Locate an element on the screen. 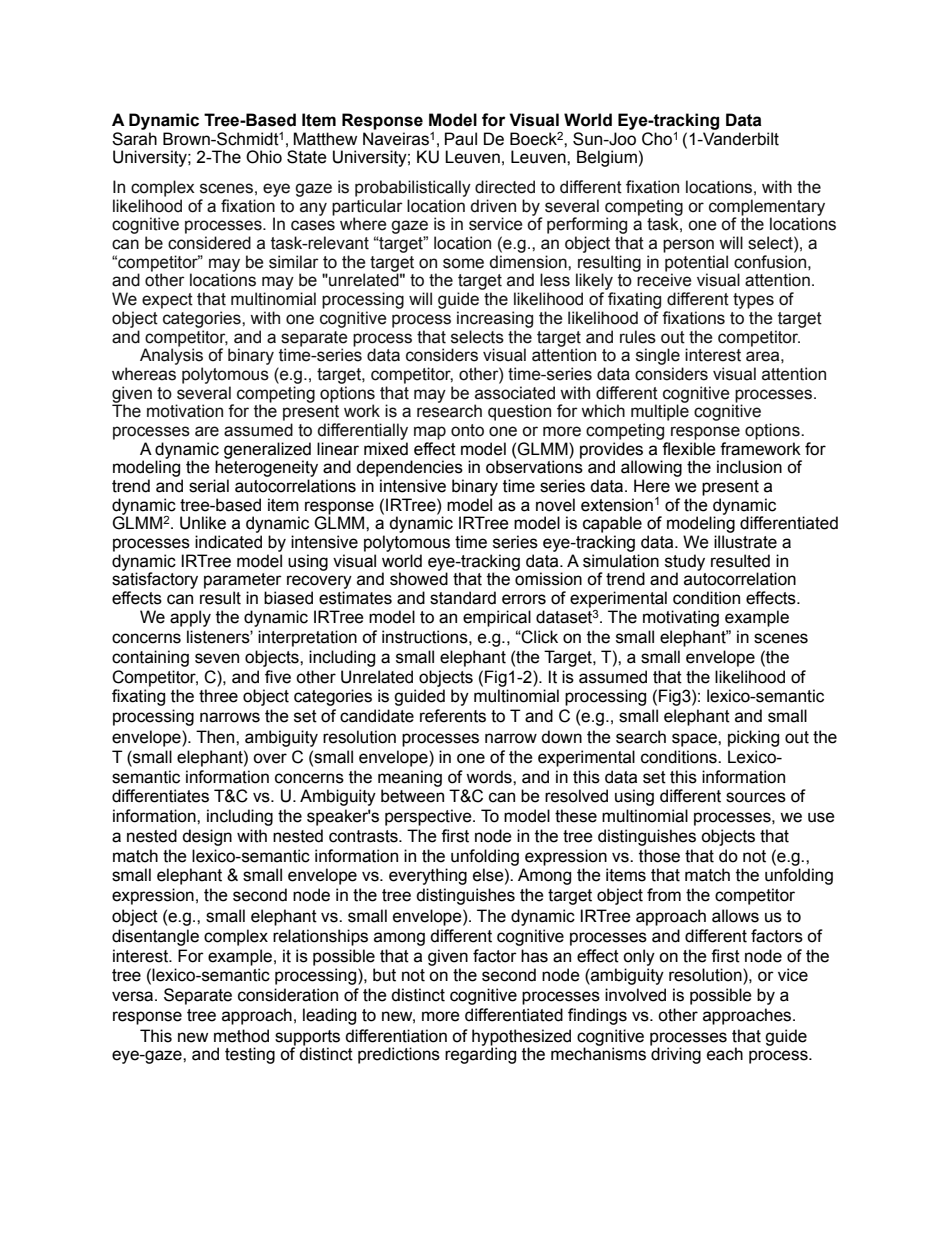 This screenshot has height=1233, width=952. Ohio is located at coordinates (264, 157).
